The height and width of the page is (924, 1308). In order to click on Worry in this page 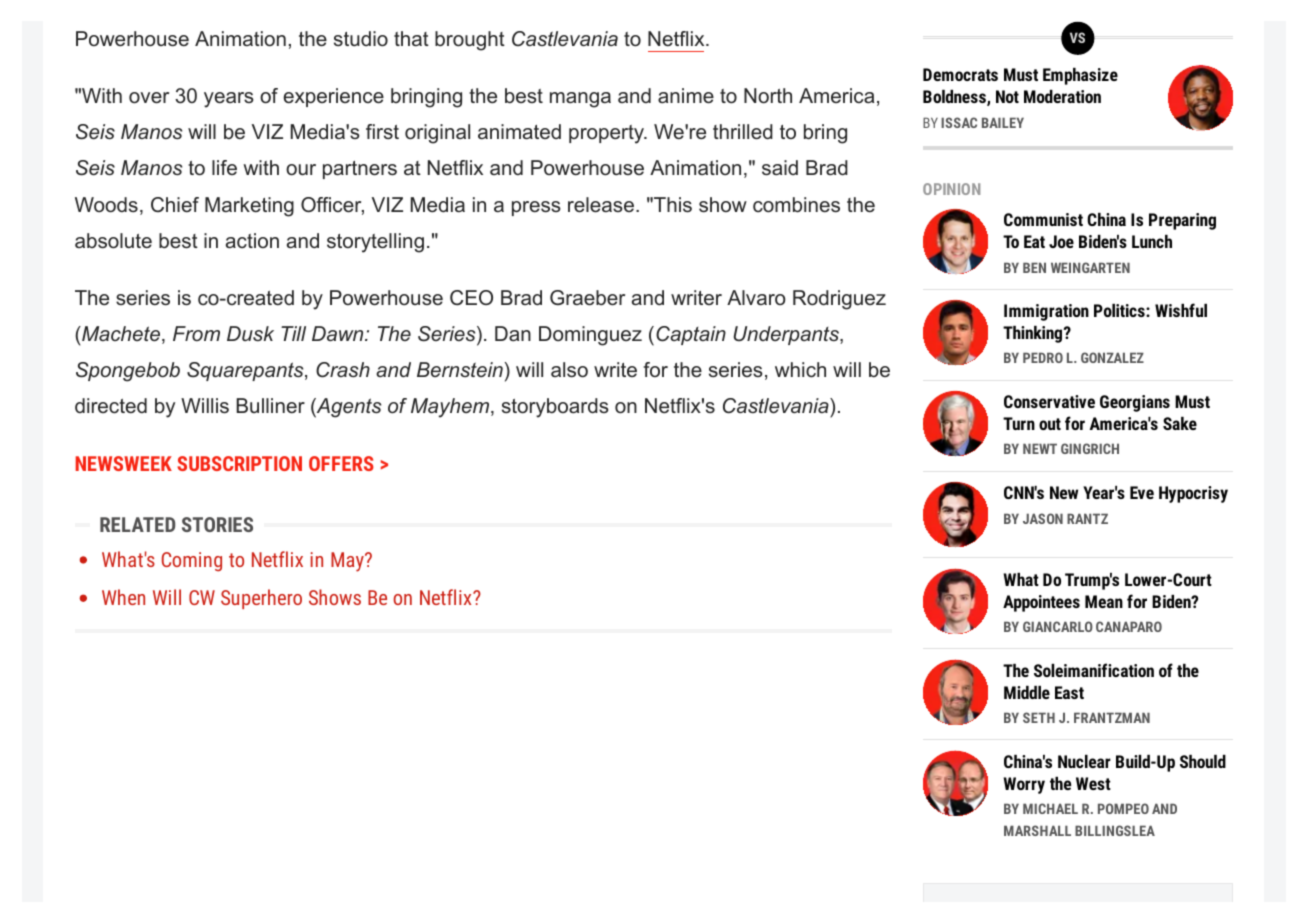, I will do `click(1024, 785)`.
